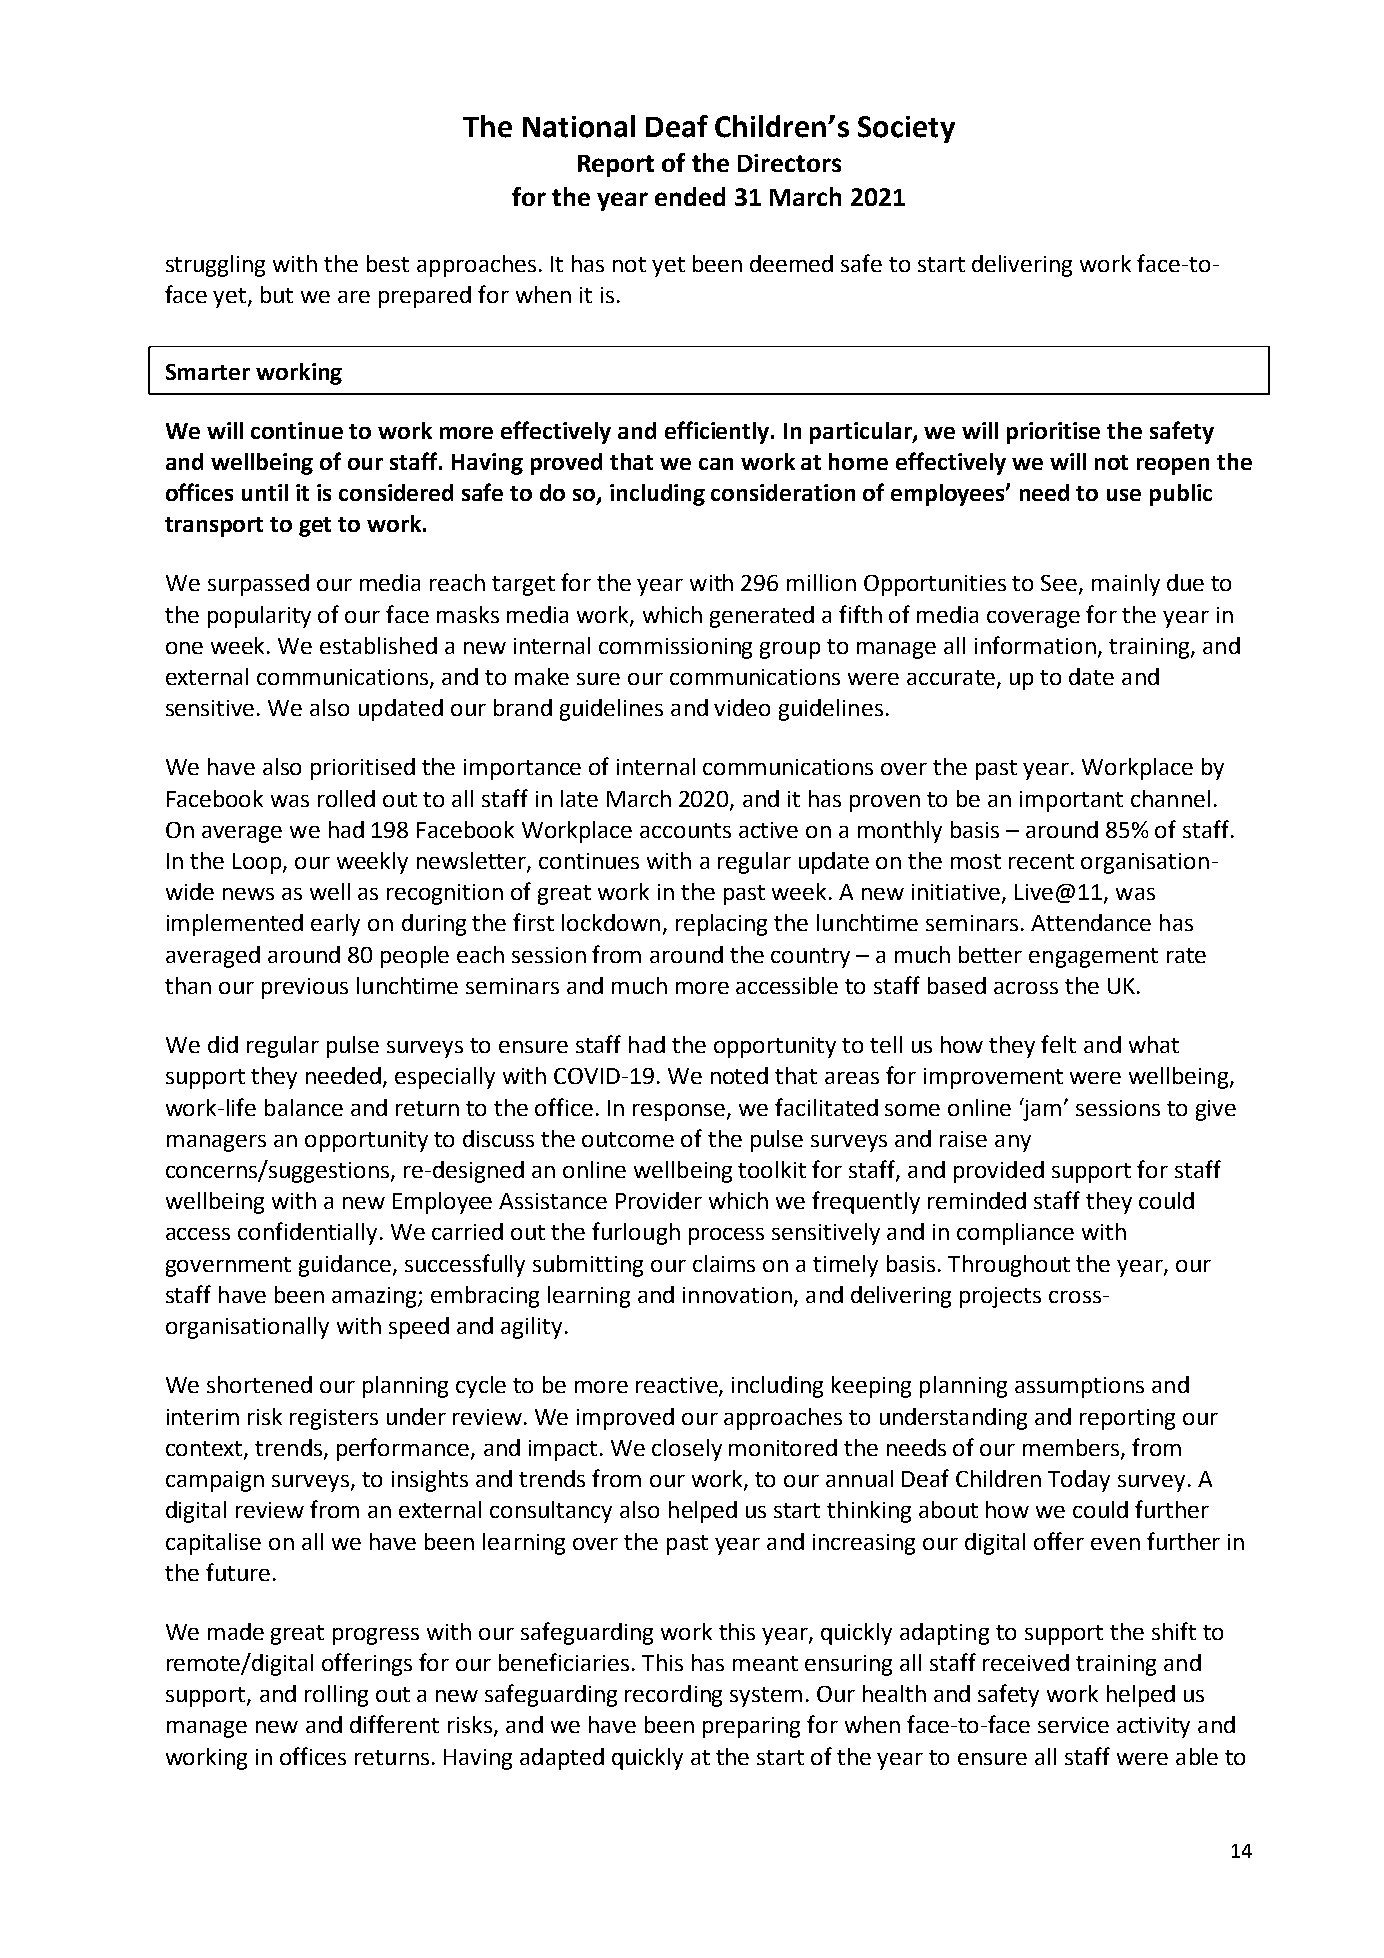  Describe the element at coordinates (378, 645) in the page. I see `established` at that location.
